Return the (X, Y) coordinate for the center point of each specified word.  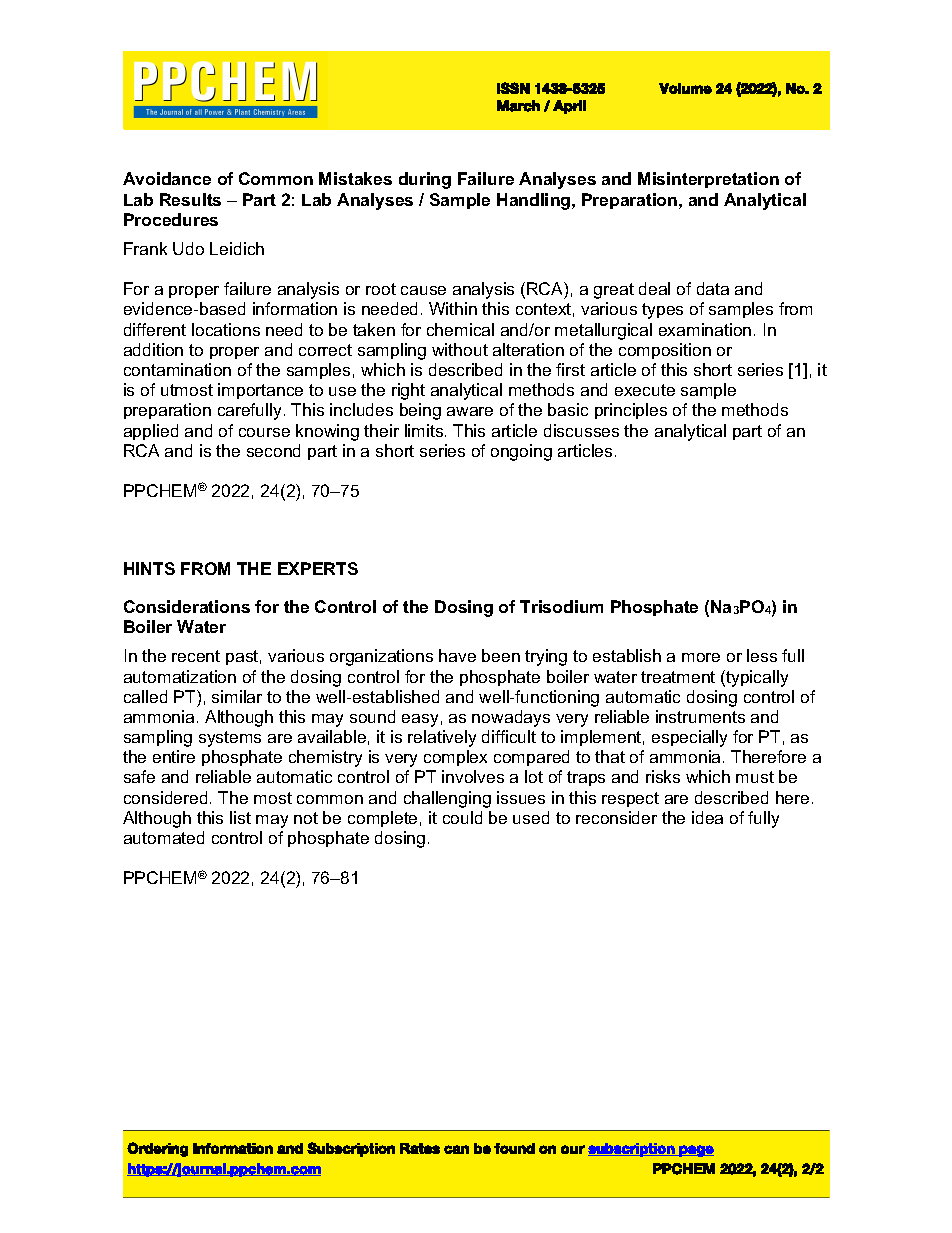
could (462, 817)
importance (260, 391)
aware (470, 411)
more (701, 657)
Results (190, 199)
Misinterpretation (708, 180)
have (457, 655)
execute (645, 390)
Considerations (187, 606)
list (240, 817)
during (425, 180)
